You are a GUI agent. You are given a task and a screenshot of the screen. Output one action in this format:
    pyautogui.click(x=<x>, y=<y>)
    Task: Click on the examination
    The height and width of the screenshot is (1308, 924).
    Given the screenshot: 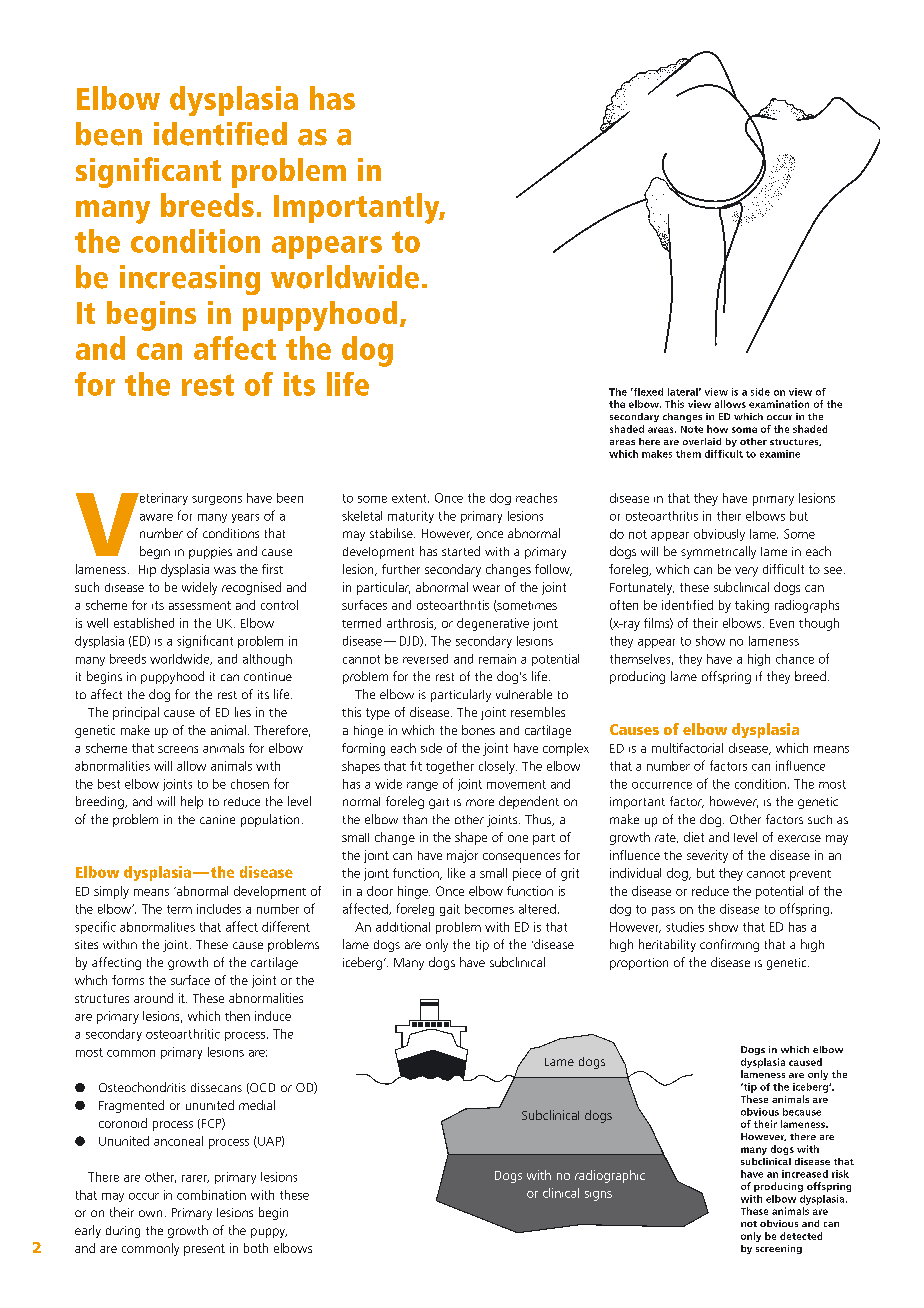 What is the action you would take?
    pyautogui.click(x=779, y=404)
